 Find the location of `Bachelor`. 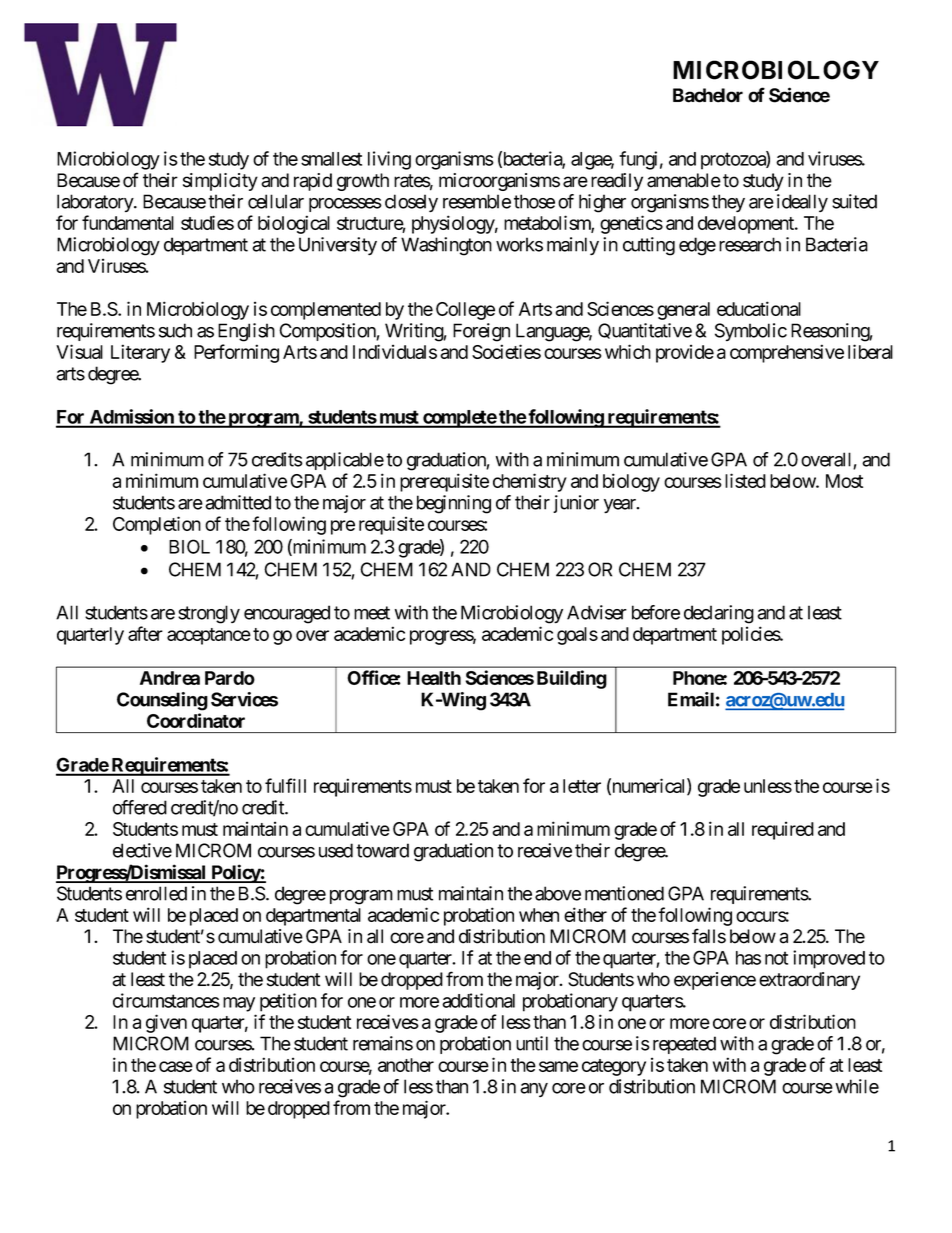

Bachelor is located at coordinates (708, 95).
